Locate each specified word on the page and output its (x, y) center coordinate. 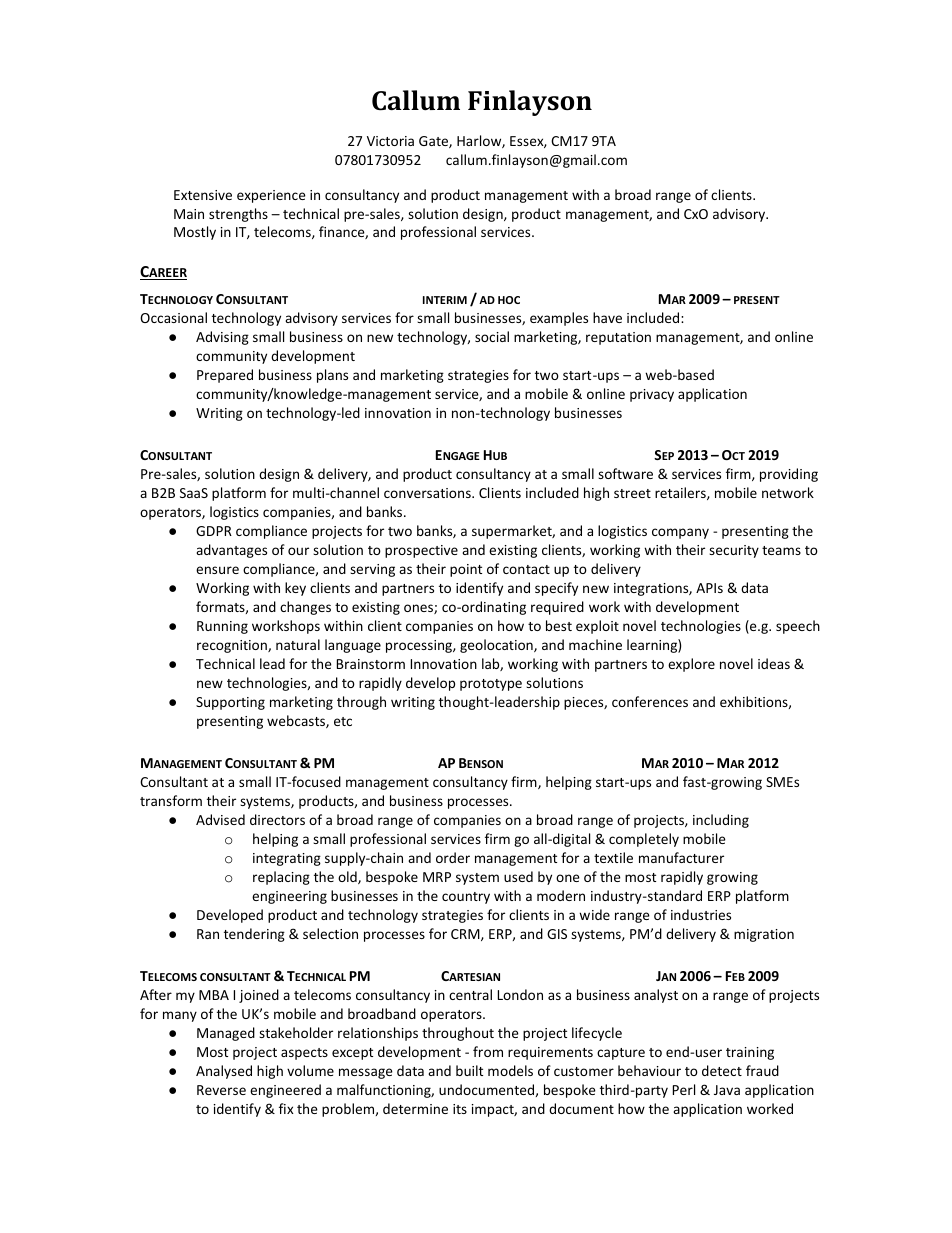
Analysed (224, 1072)
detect (722, 1070)
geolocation (497, 646)
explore (691, 665)
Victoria (390, 141)
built (469, 1070)
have (607, 317)
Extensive (203, 195)
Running (222, 627)
